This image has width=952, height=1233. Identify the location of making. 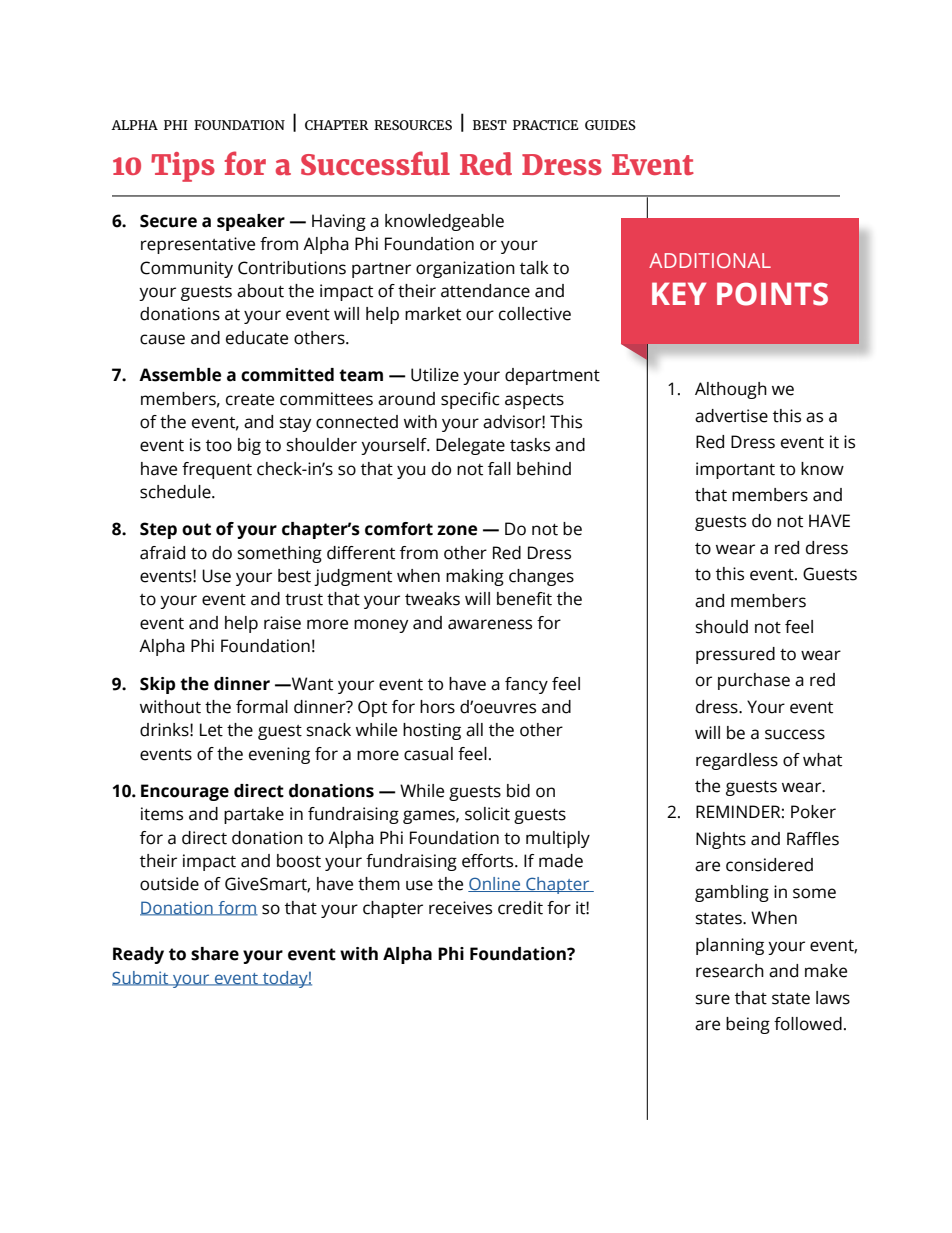
(475, 577).
